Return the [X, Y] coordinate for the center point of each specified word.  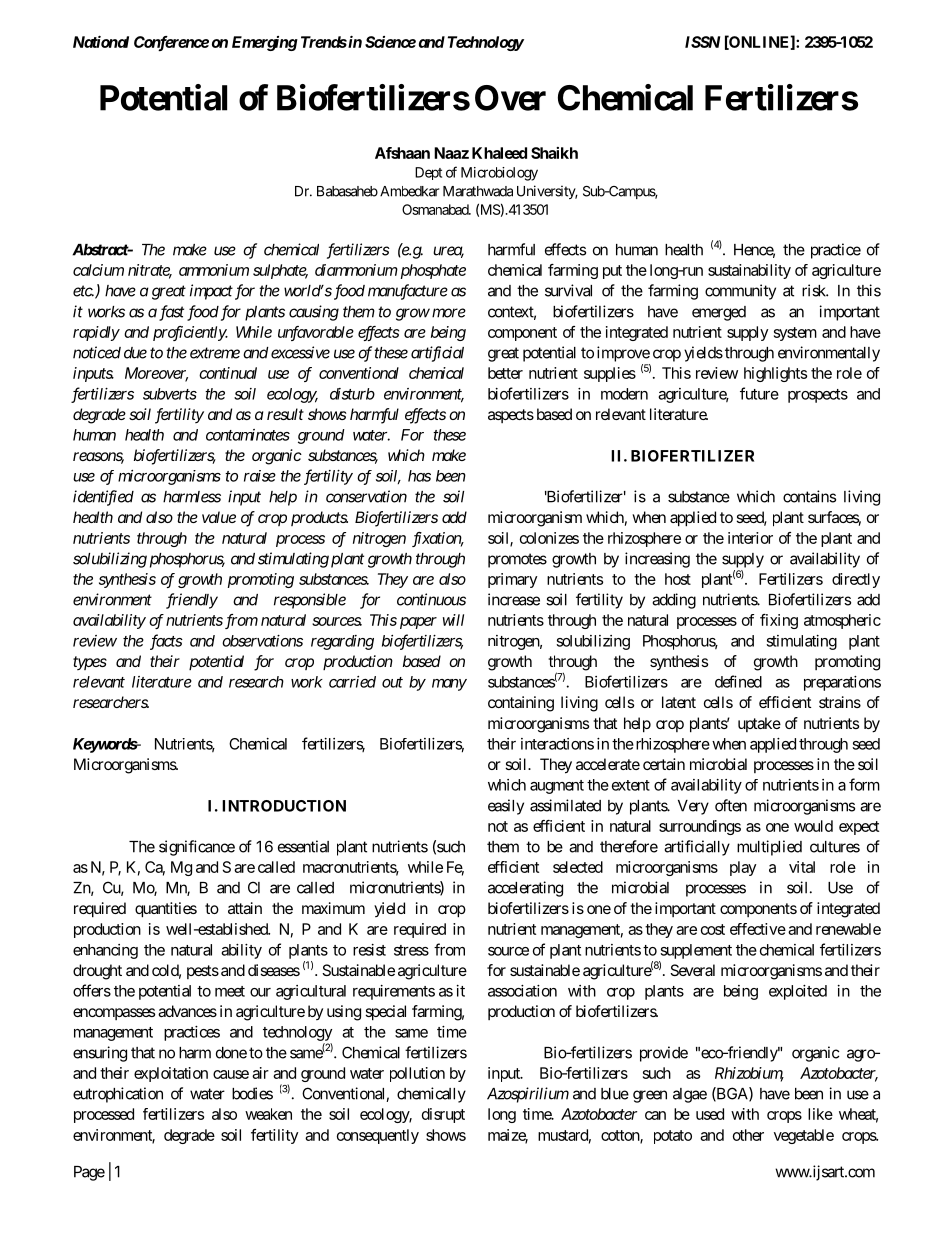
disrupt [443, 1115]
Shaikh [554, 153]
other [748, 1135]
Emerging [265, 43]
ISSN [702, 42]
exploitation [171, 1074]
